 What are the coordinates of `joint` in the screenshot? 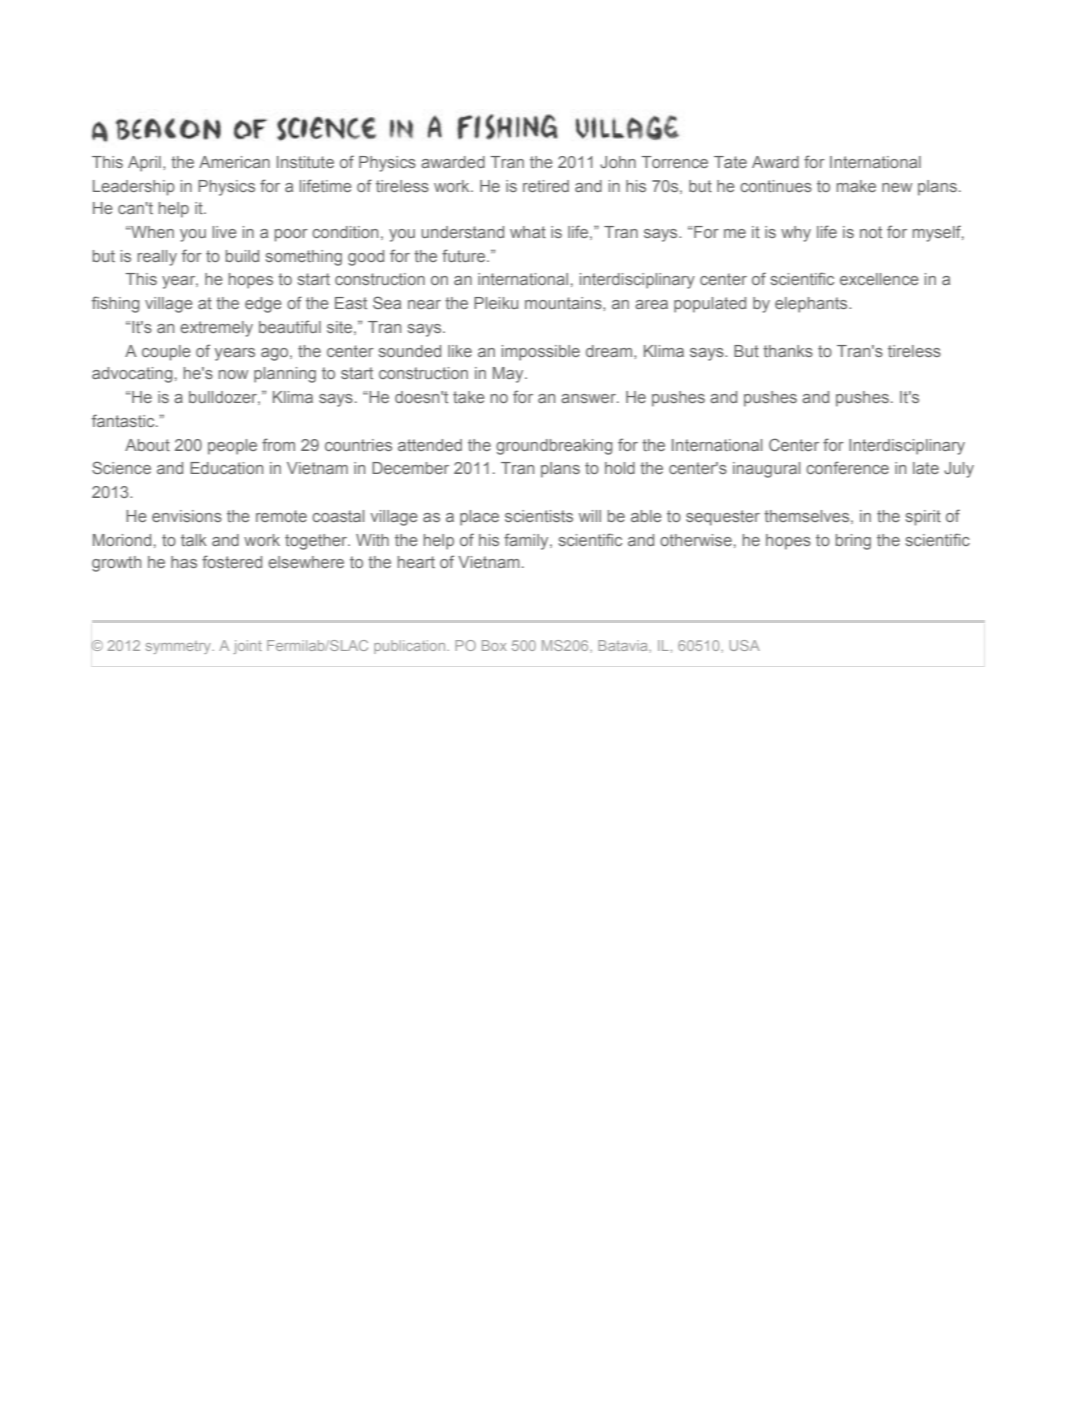 It's located at (247, 647).
